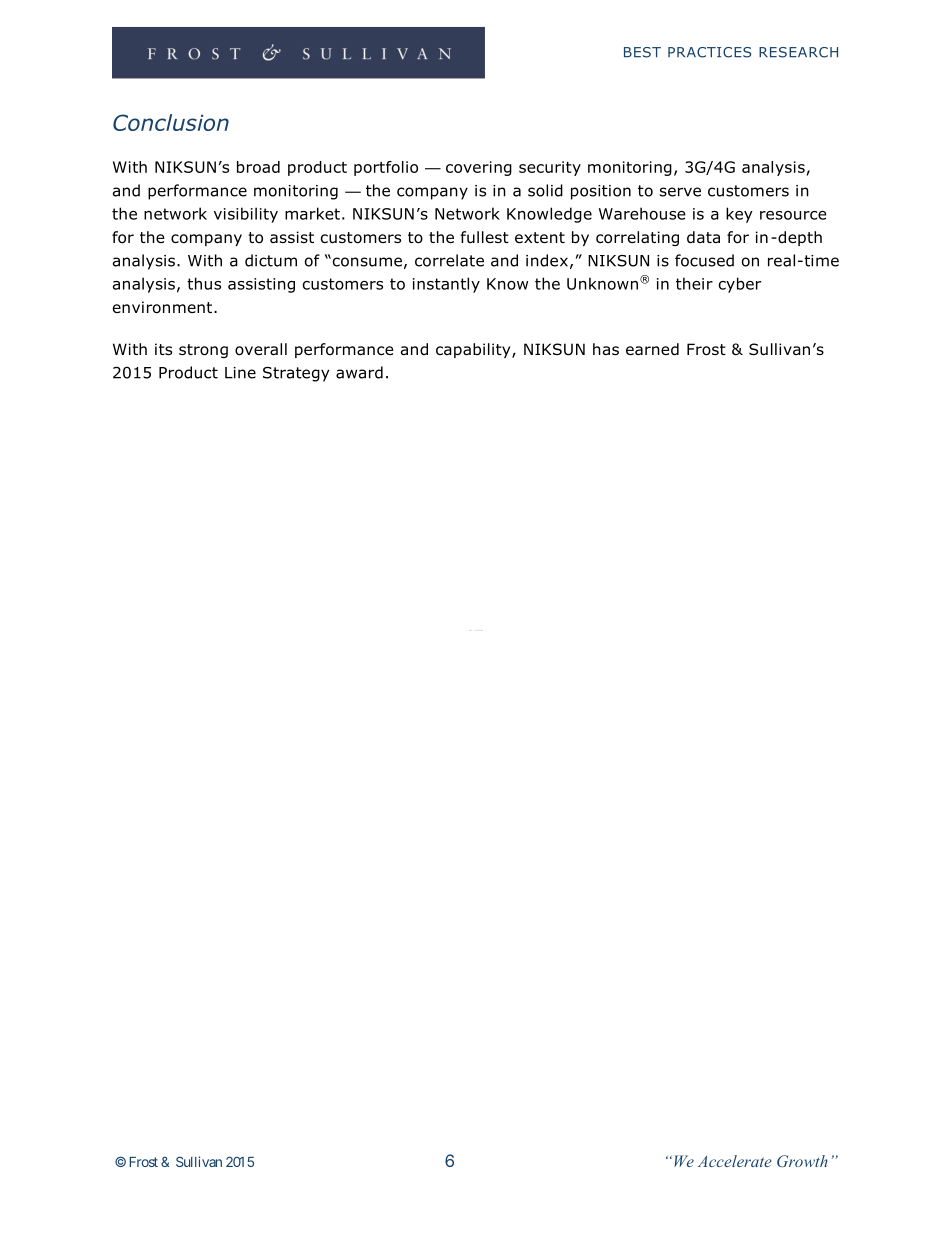 The width and height of the page is (952, 1233). I want to click on Line, so click(240, 373).
